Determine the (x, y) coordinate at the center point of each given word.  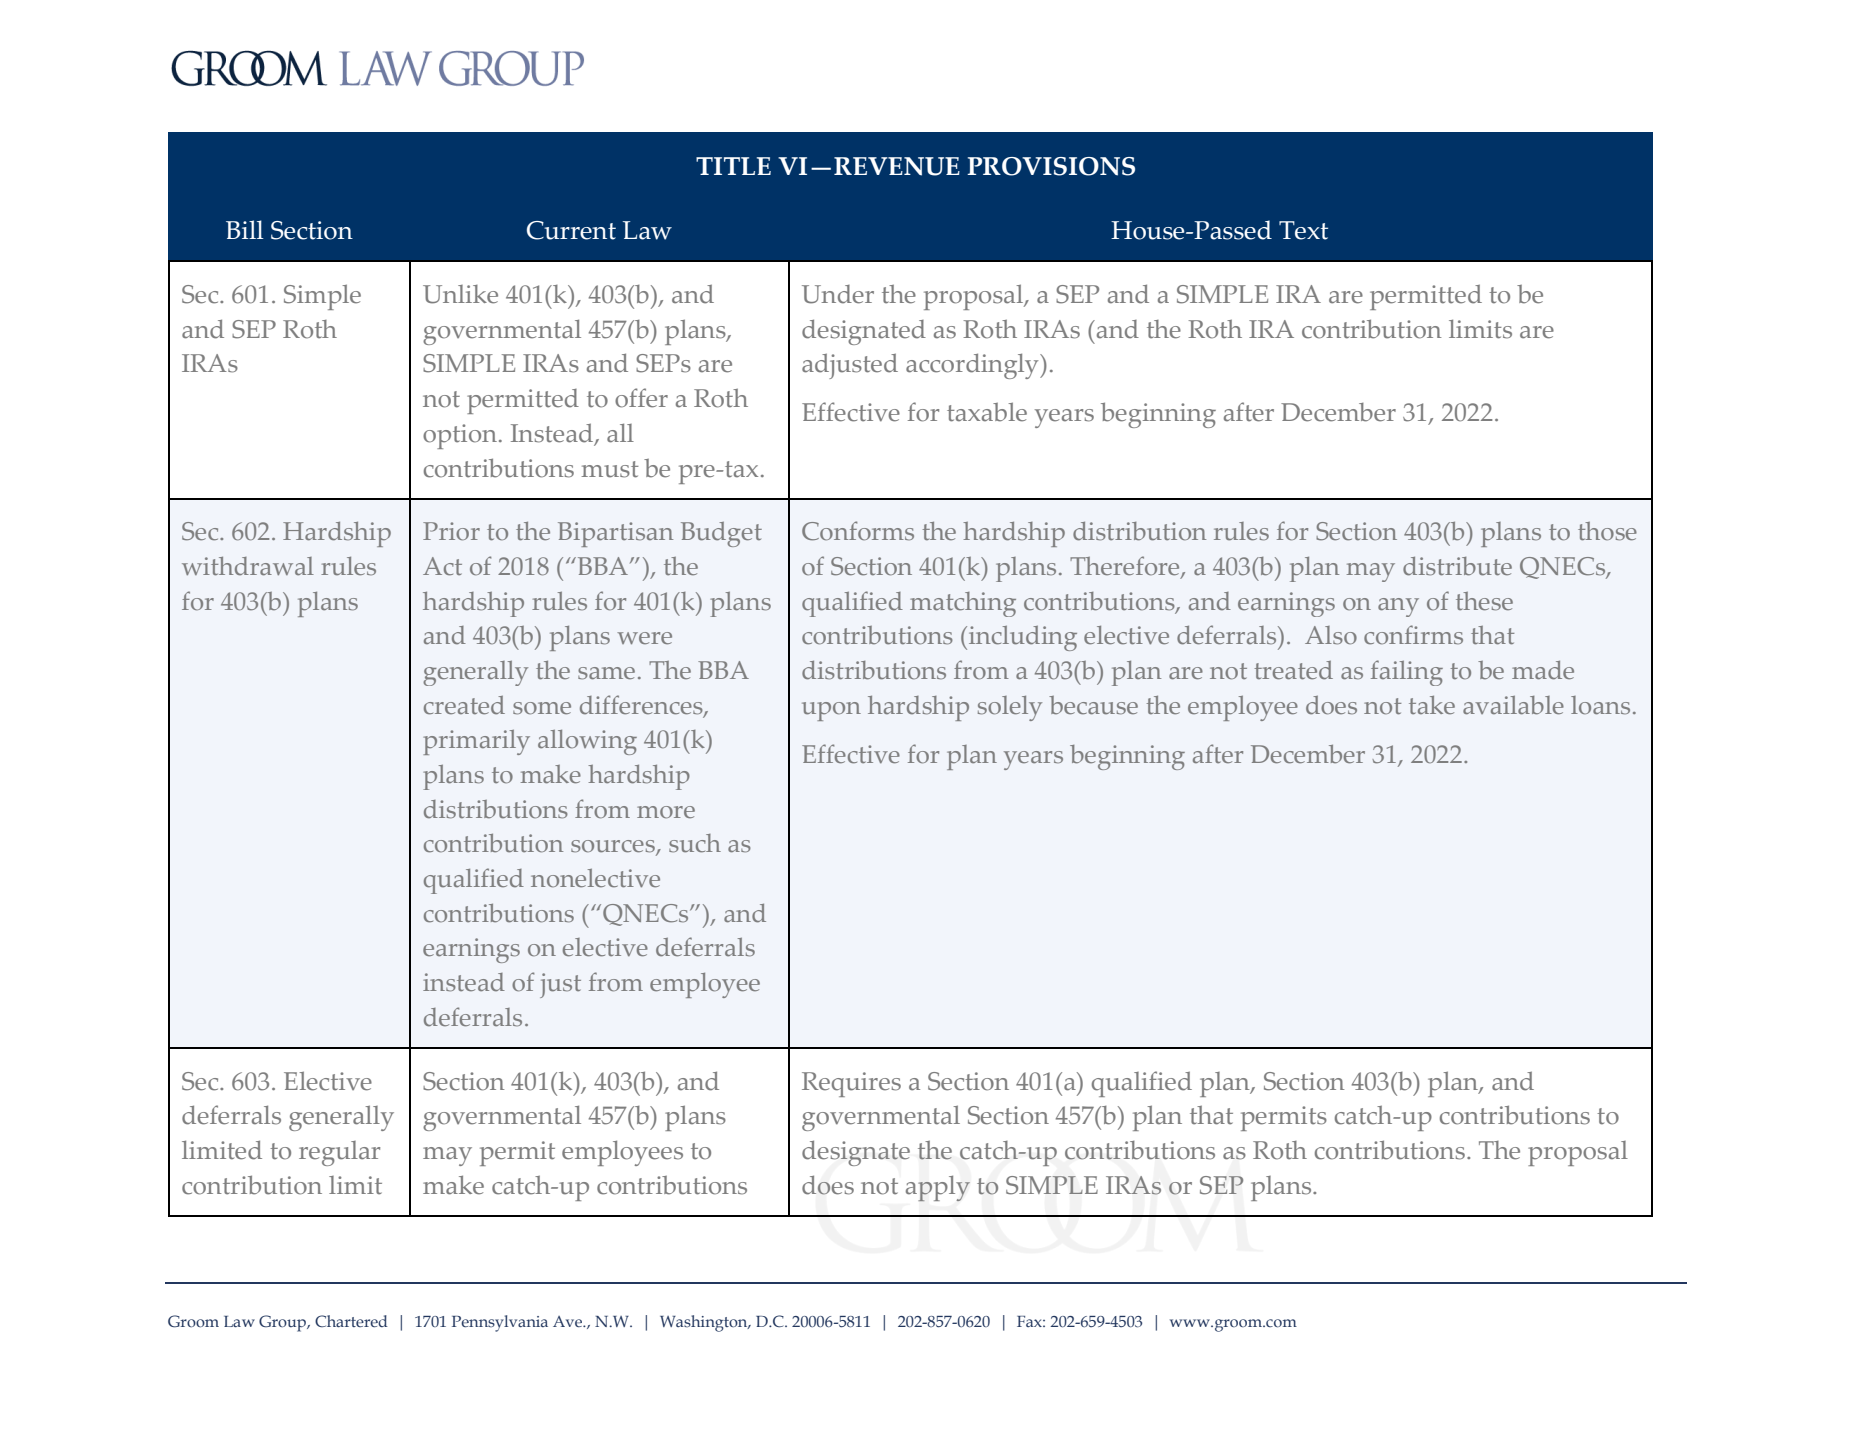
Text (1303, 230)
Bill (245, 229)
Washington (705, 1323)
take (1432, 705)
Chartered (351, 1321)
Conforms (858, 531)
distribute (1457, 566)
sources (614, 847)
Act (442, 566)
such (695, 843)
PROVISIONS (1051, 166)
